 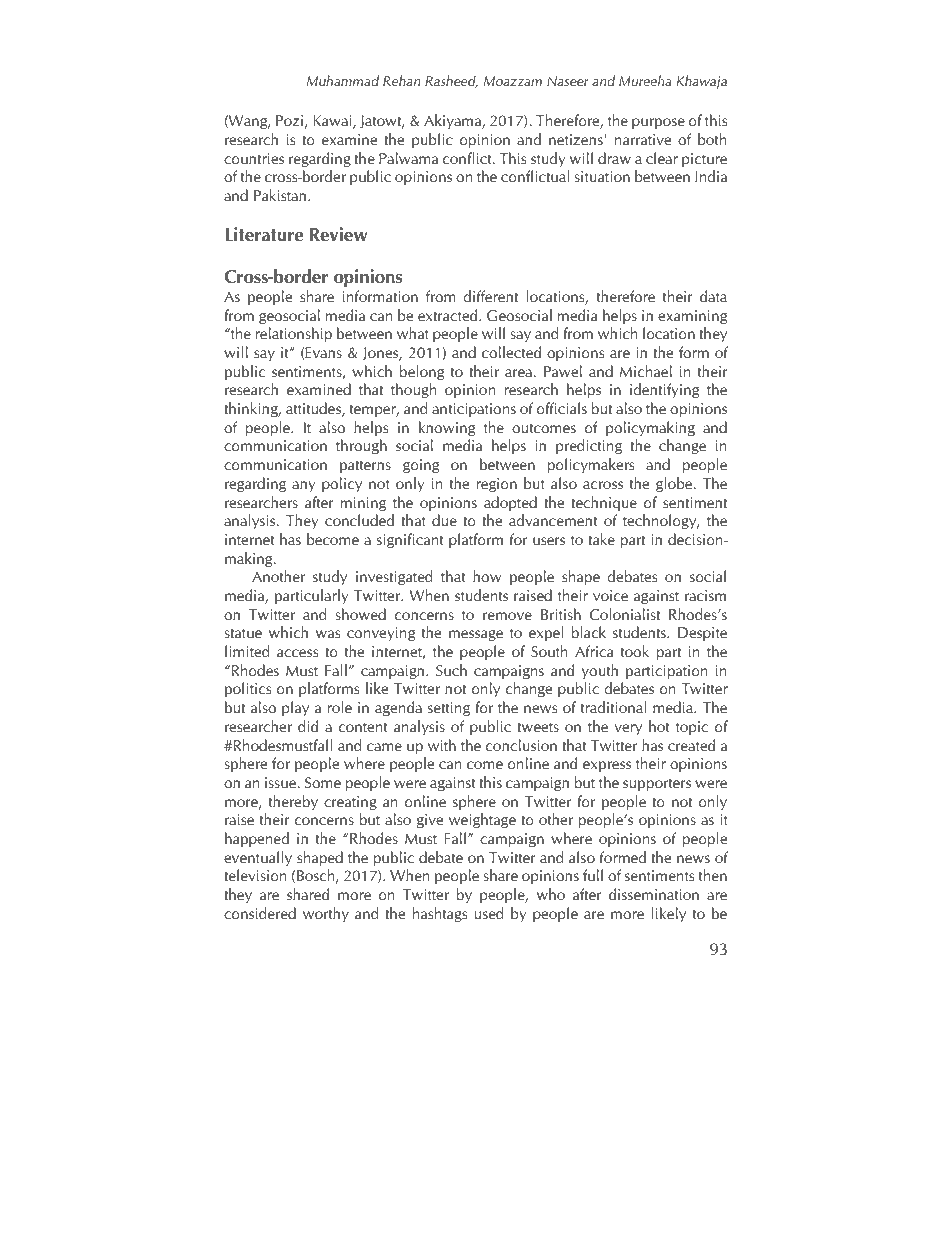 What do you see at coordinates (713, 296) in the screenshot?
I see `data` at bounding box center [713, 296].
